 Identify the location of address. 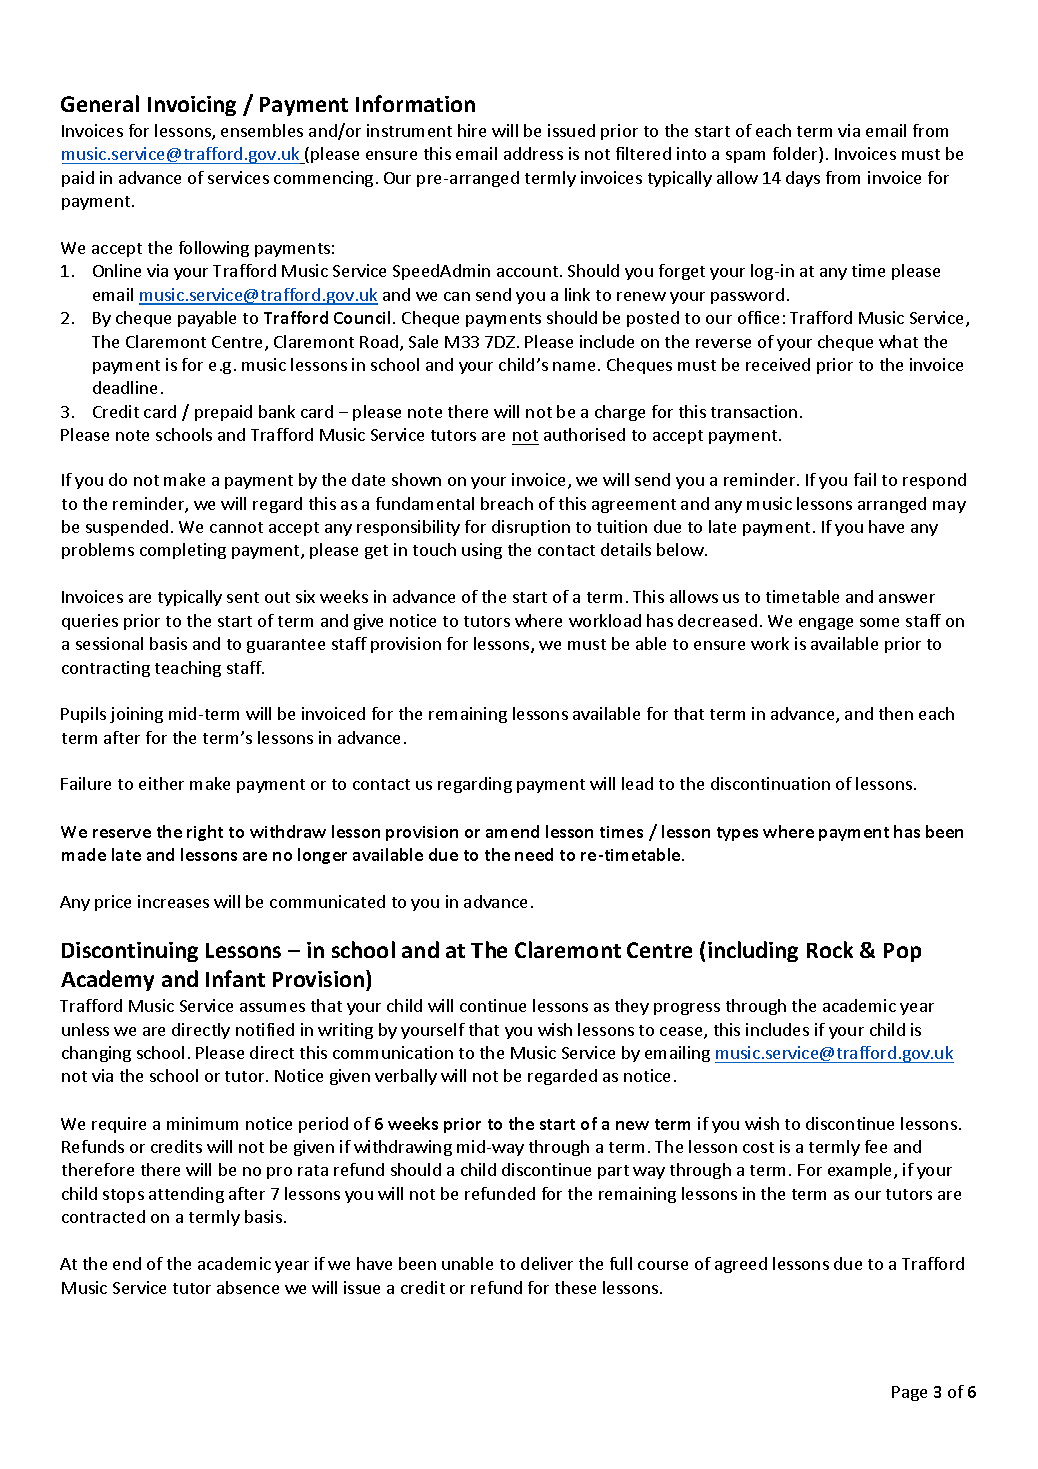
(533, 153).
